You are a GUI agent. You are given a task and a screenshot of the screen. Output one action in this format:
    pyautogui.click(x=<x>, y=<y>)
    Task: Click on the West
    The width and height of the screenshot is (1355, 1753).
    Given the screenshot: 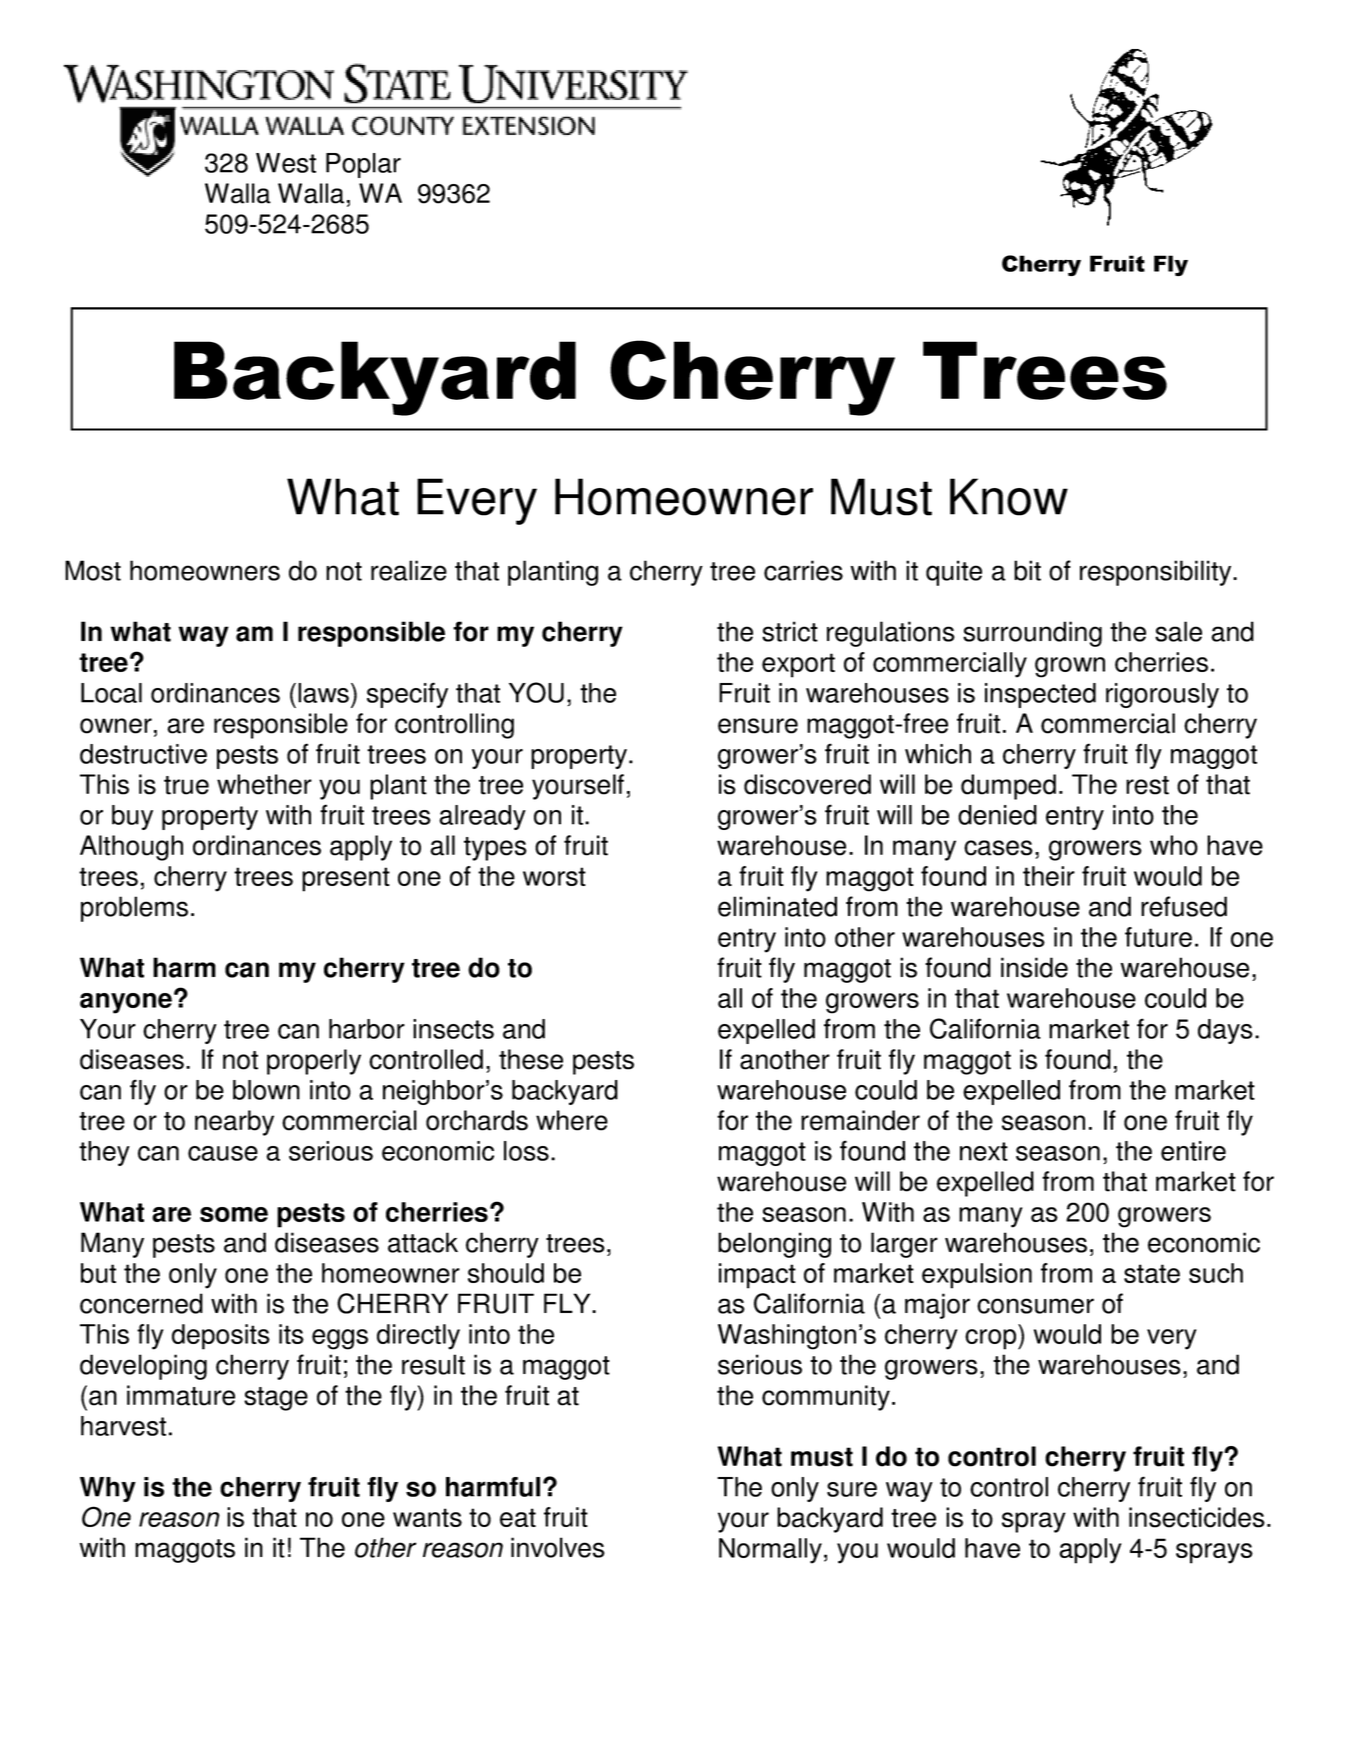 What is the action you would take?
    pyautogui.click(x=286, y=163)
